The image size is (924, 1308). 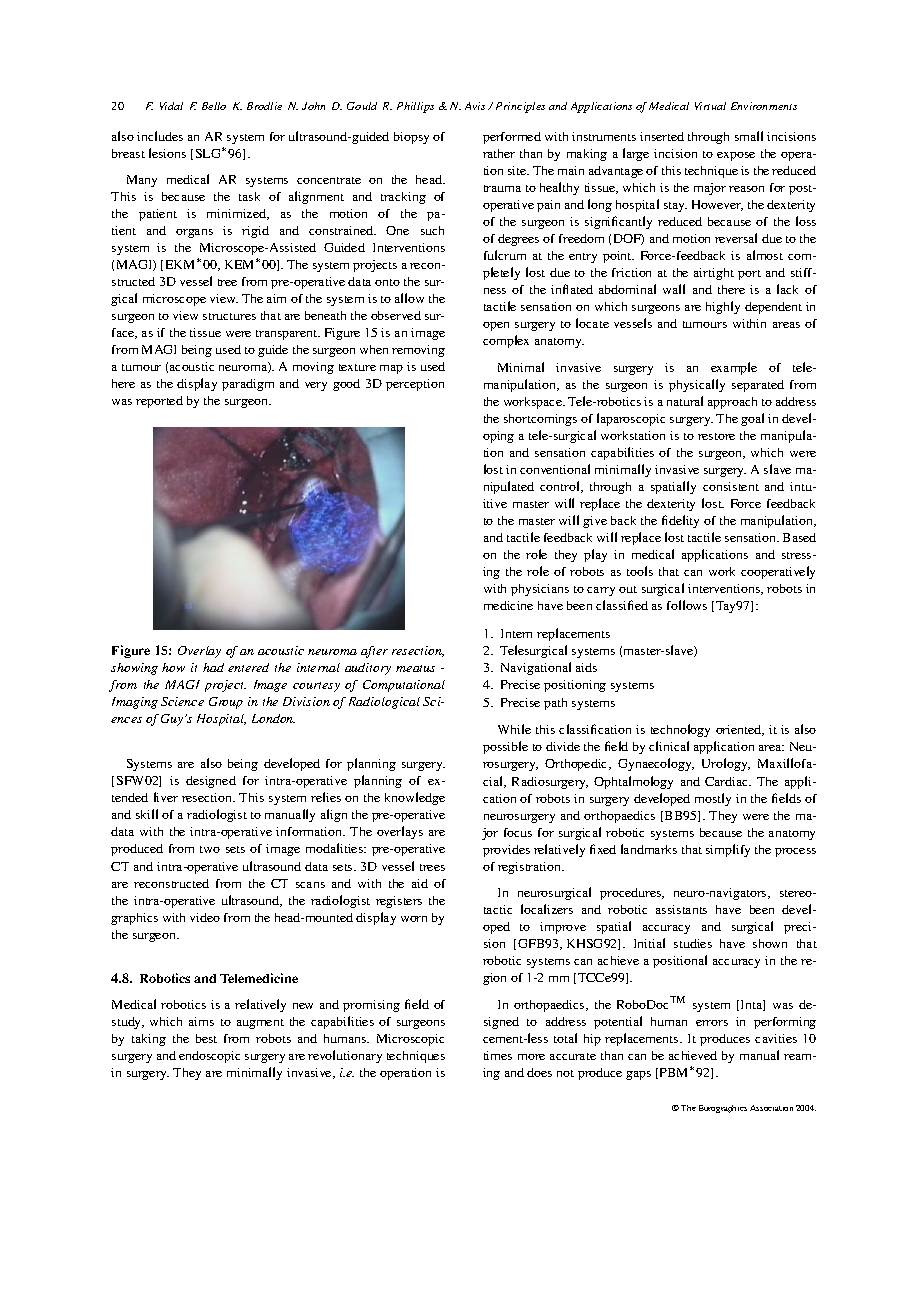 I want to click on knowledge, so click(x=415, y=798).
